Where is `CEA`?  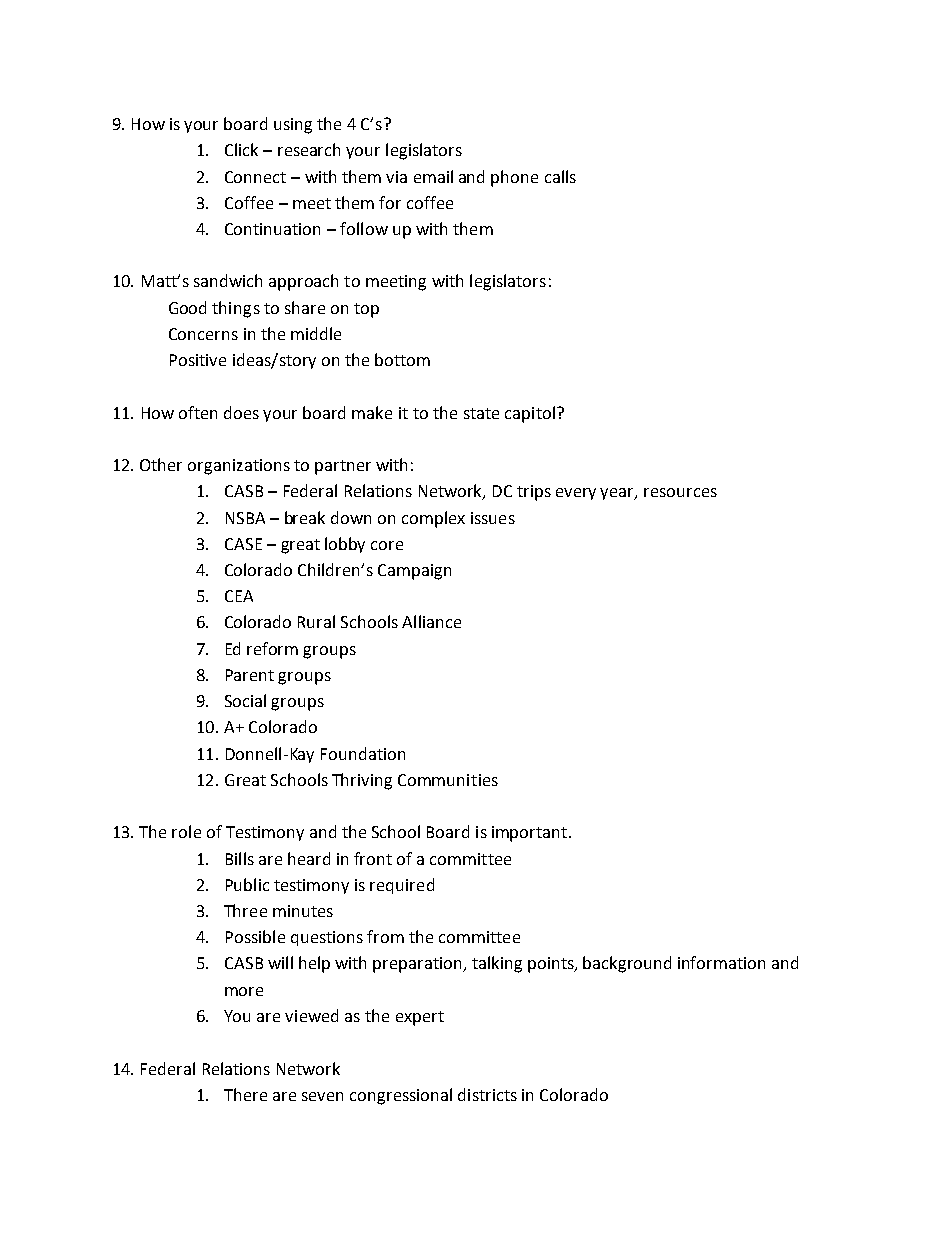 CEA is located at coordinates (239, 596).
